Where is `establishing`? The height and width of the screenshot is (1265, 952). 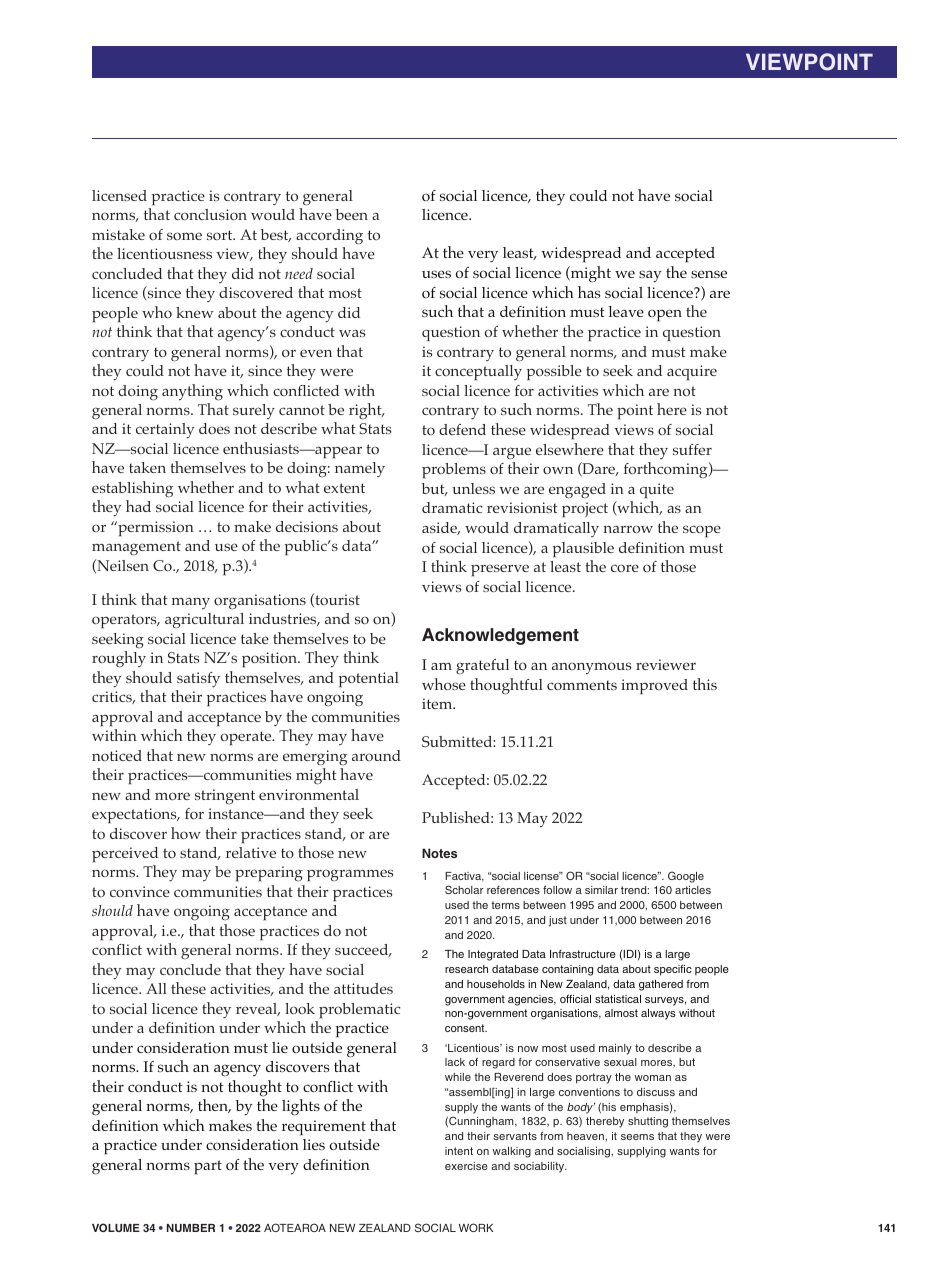 establishing is located at coordinates (132, 489).
